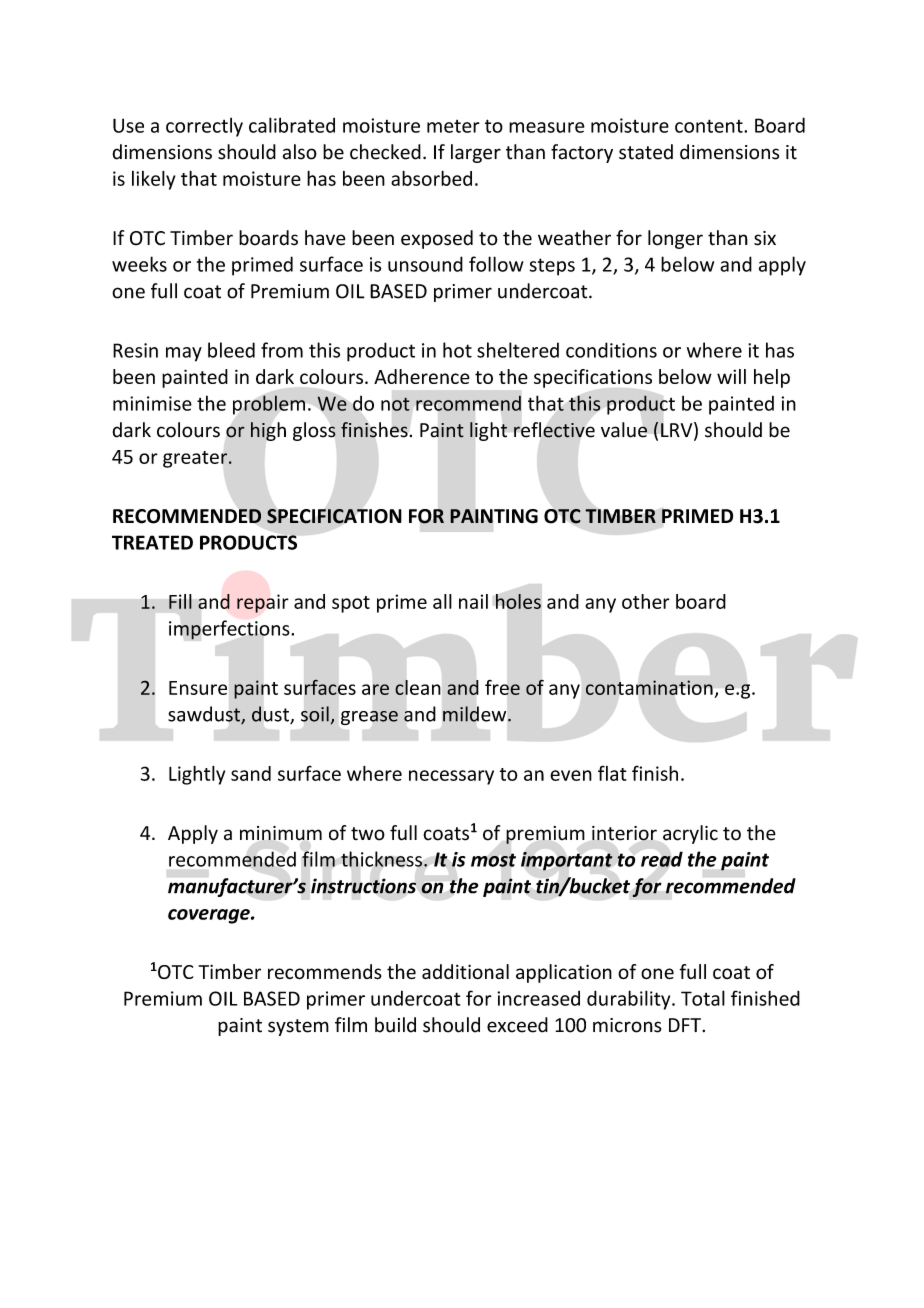 The image size is (924, 1308). What do you see at coordinates (251, 773) in the screenshot?
I see `sand` at bounding box center [251, 773].
